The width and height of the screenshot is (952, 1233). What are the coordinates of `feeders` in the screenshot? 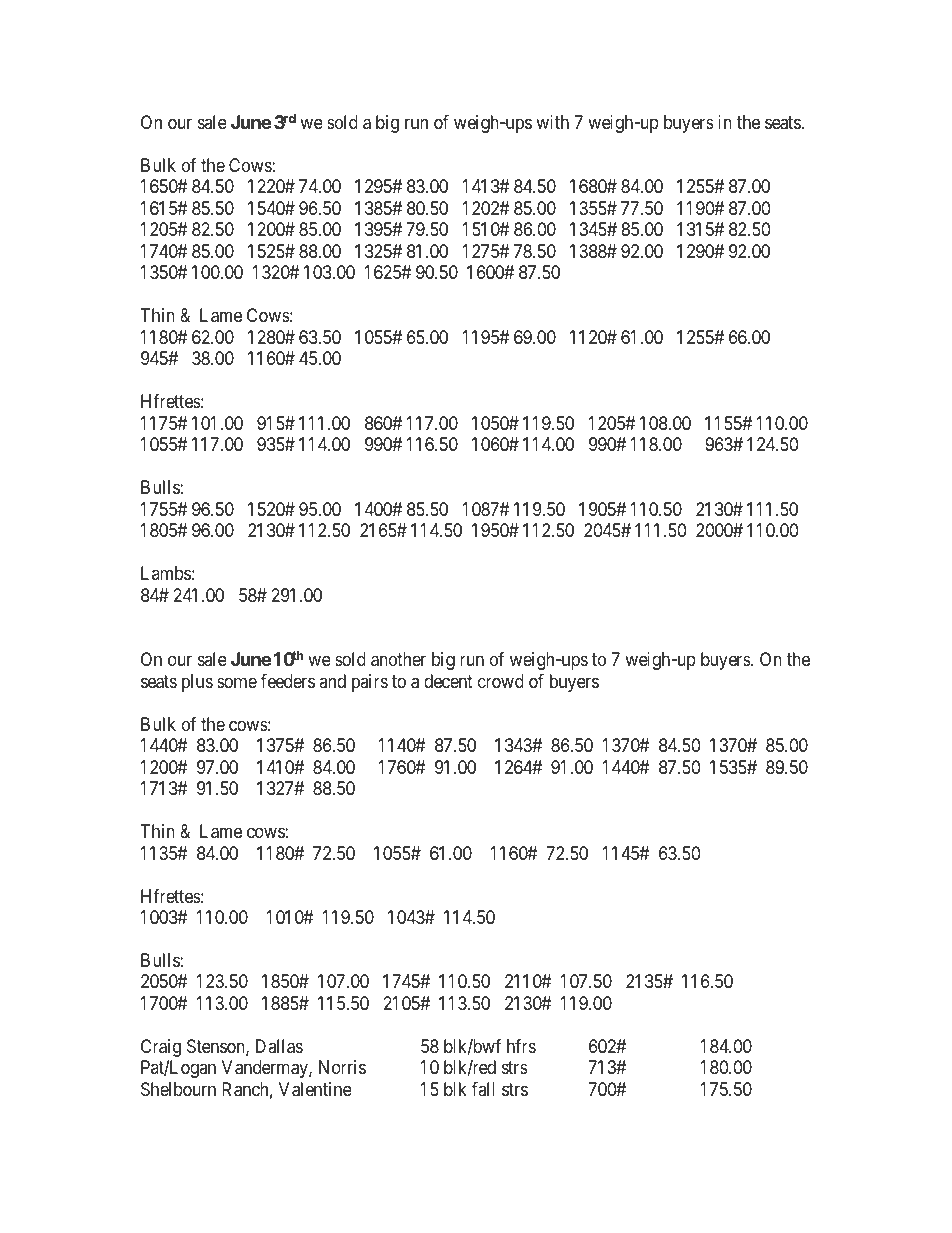 It's located at (288, 681).
